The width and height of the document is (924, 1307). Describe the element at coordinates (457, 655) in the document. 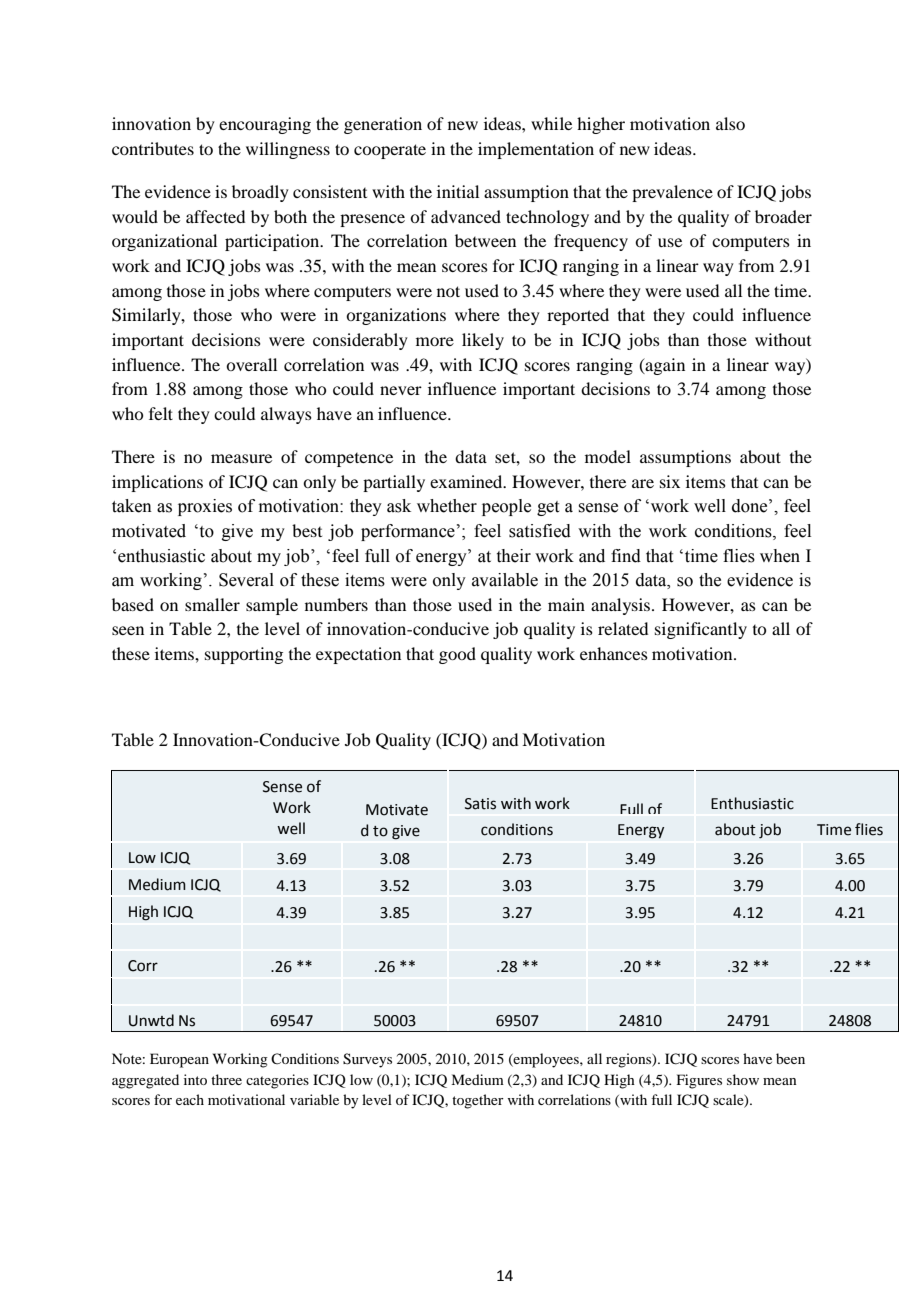

I see `good` at that location.
